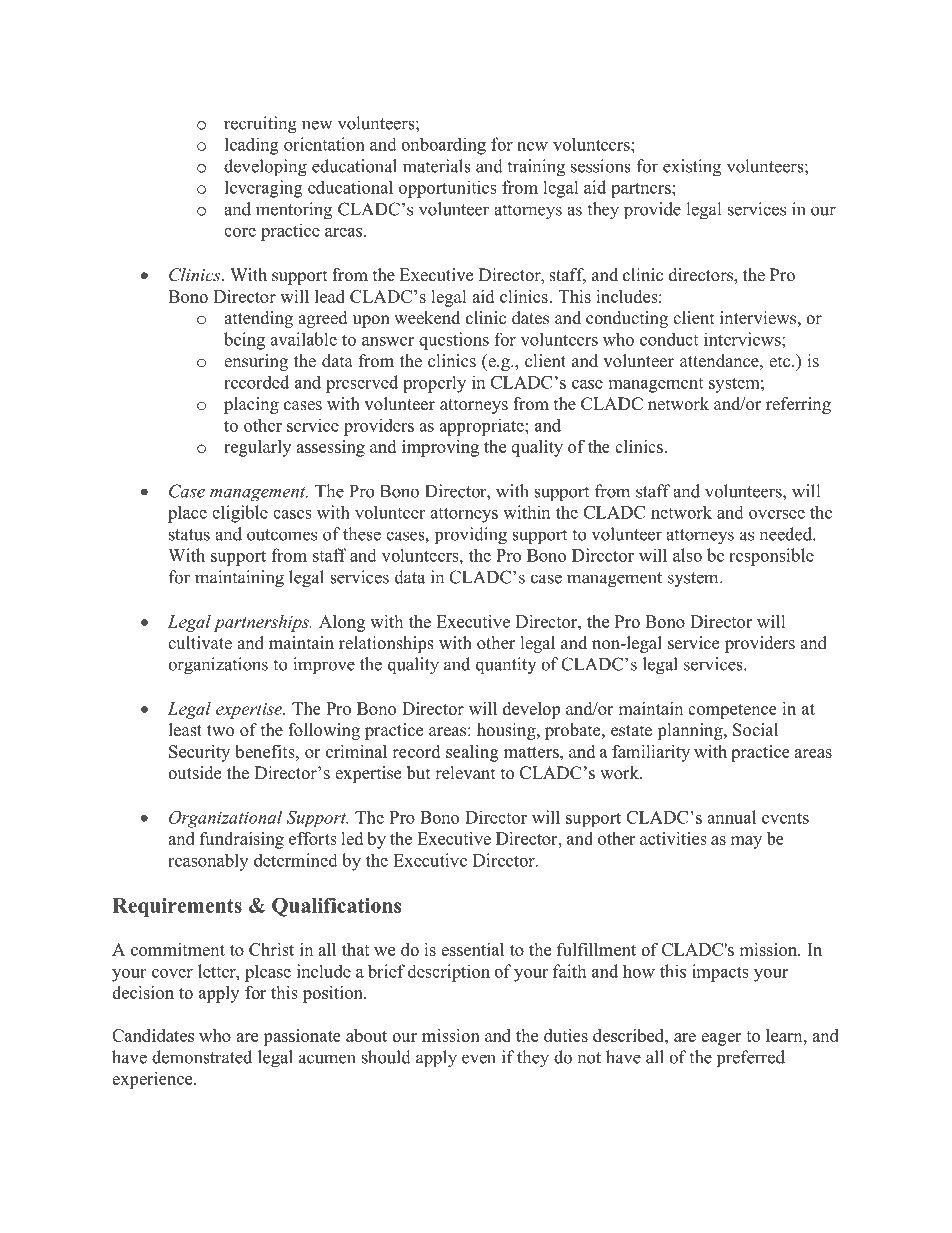 Image resolution: width=952 pixels, height=1233 pixels. What do you see at coordinates (731, 817) in the screenshot?
I see `annual` at bounding box center [731, 817].
